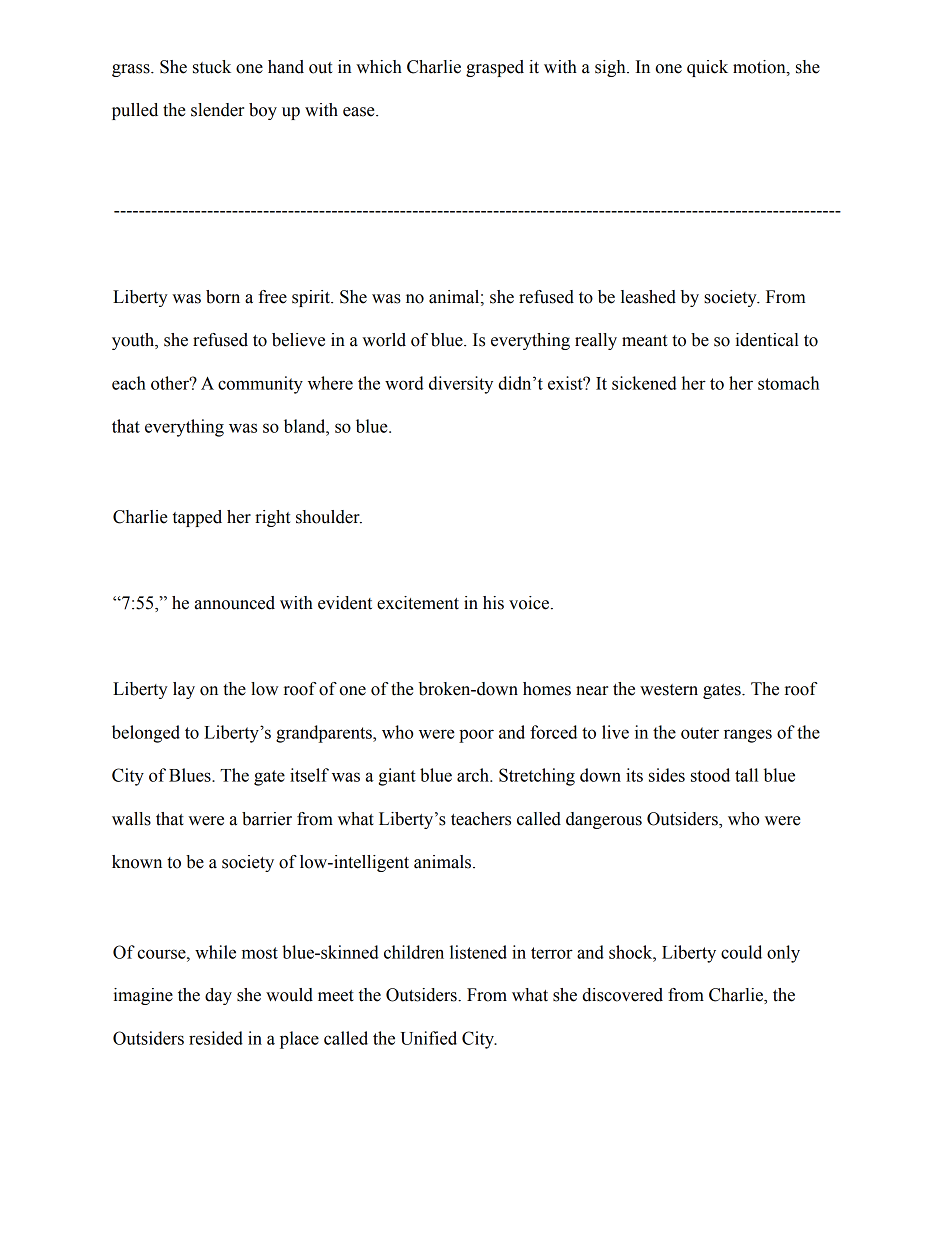  Describe the element at coordinates (707, 68) in the screenshot. I see `quick` at that location.
